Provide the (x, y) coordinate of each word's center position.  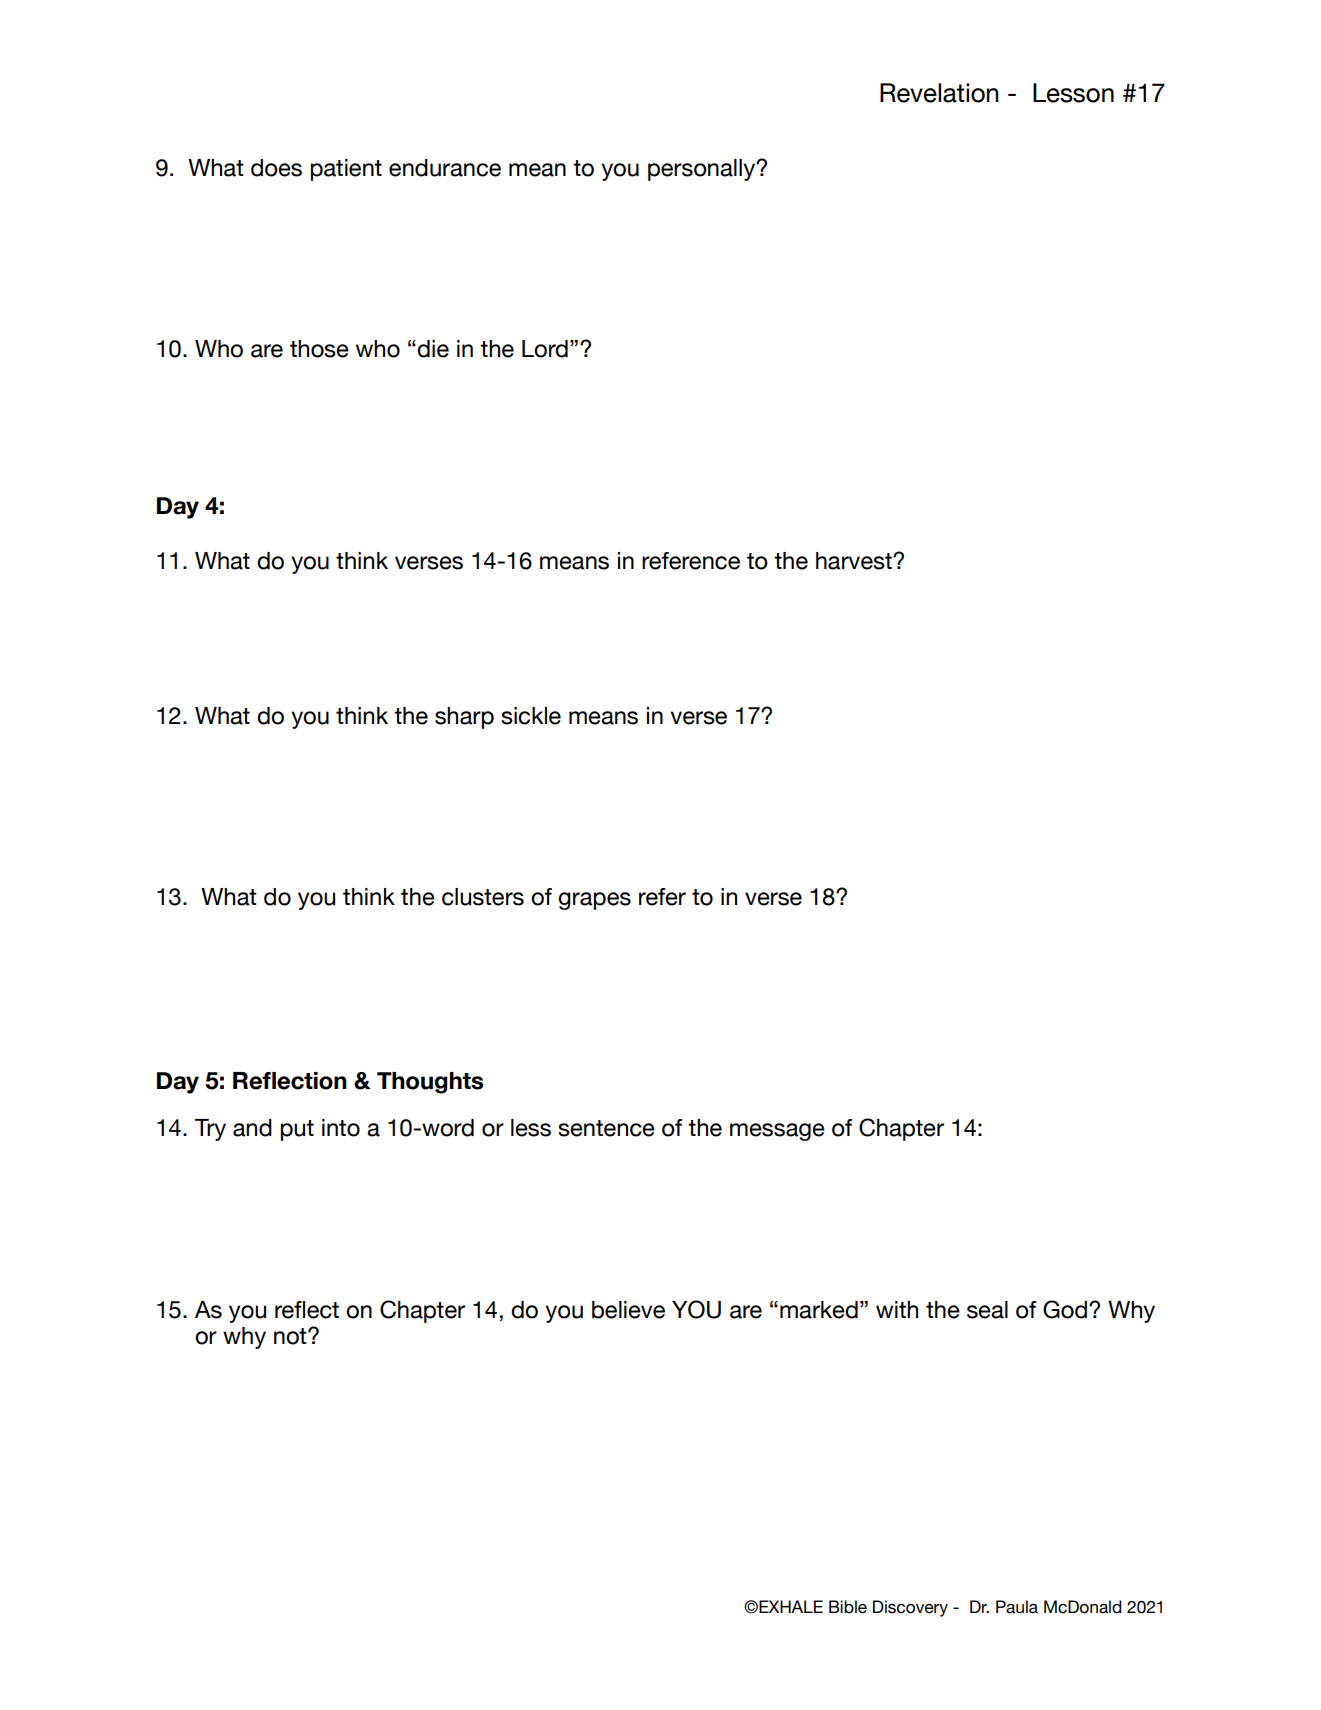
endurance (445, 168)
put (297, 1130)
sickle (531, 716)
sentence (606, 1128)
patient (346, 170)
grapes (594, 901)
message (777, 1132)
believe (628, 1310)
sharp (464, 718)
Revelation (939, 93)
